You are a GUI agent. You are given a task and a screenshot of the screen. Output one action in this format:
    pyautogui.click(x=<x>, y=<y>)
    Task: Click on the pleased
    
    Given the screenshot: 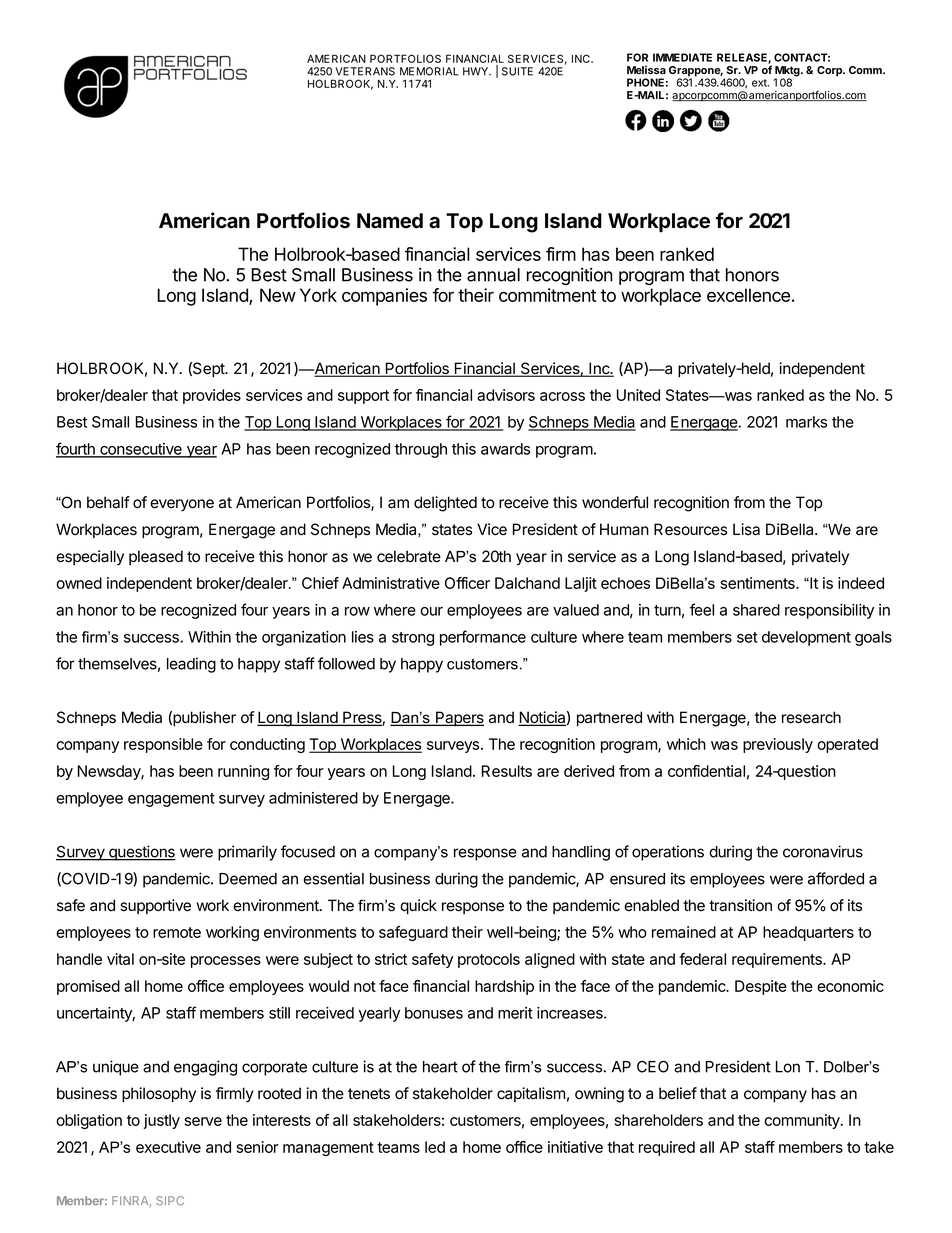 What is the action you would take?
    pyautogui.click(x=156, y=557)
